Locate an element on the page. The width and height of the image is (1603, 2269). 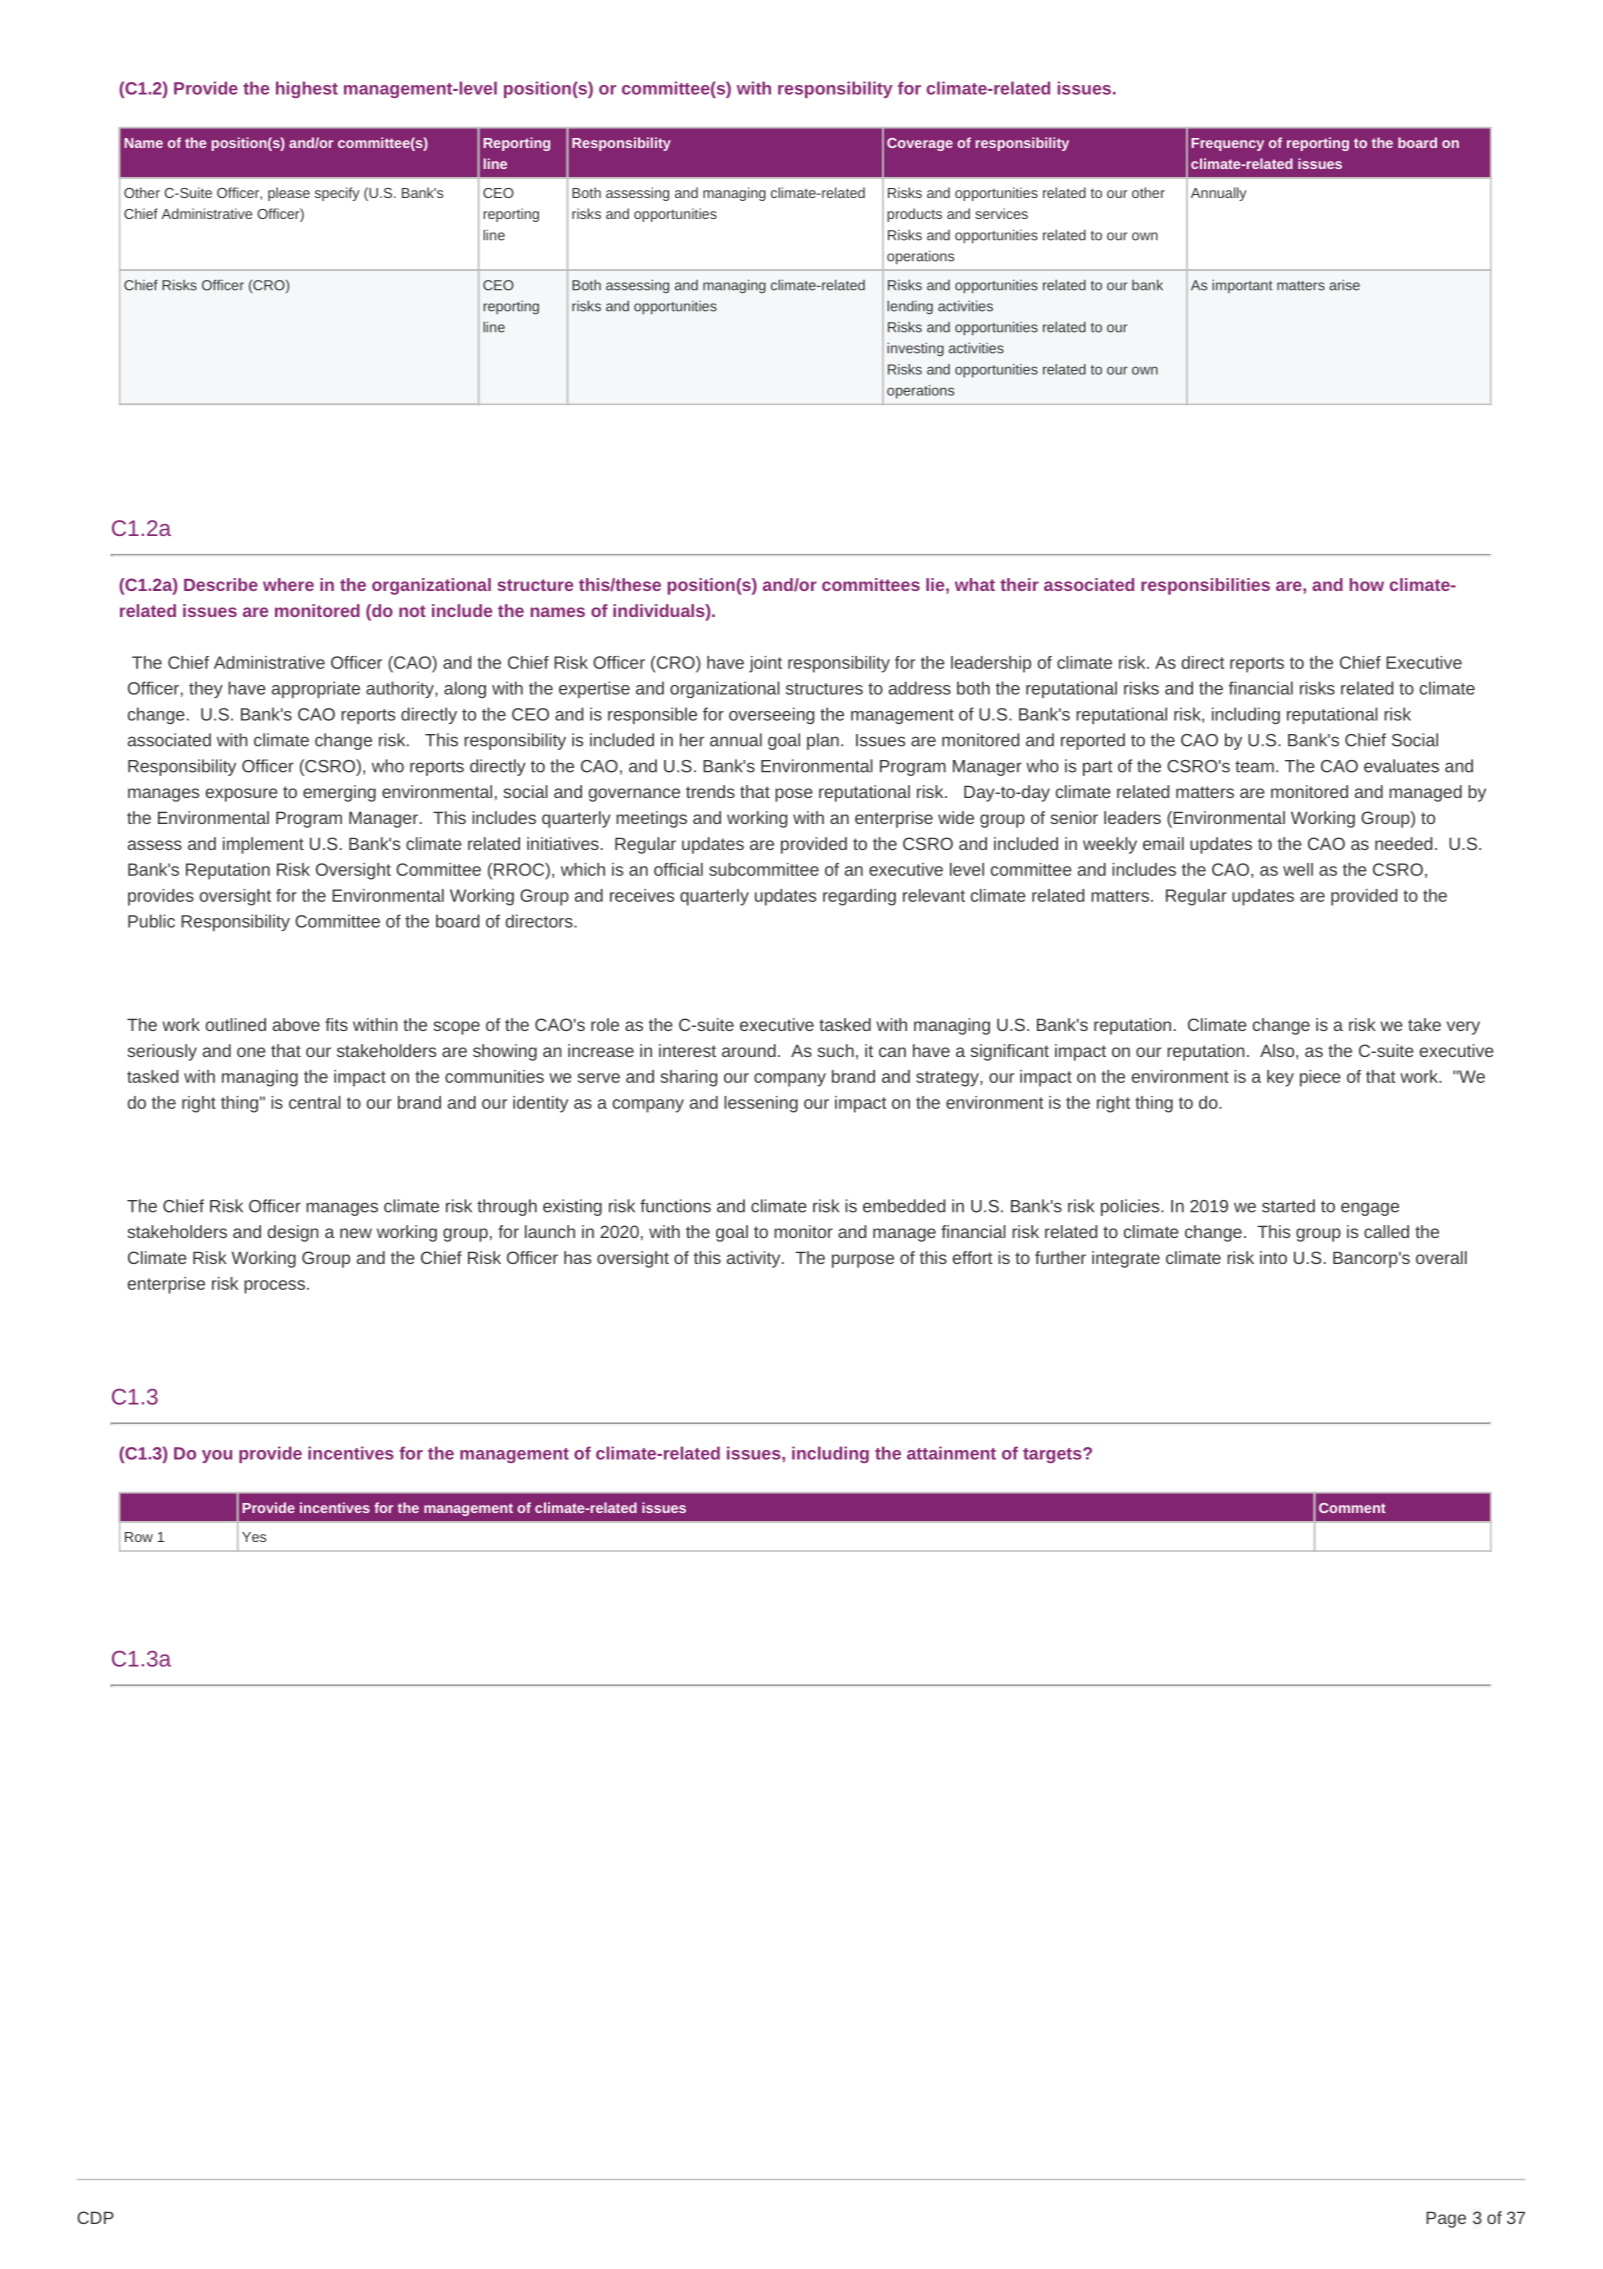
please is located at coordinates (289, 194).
